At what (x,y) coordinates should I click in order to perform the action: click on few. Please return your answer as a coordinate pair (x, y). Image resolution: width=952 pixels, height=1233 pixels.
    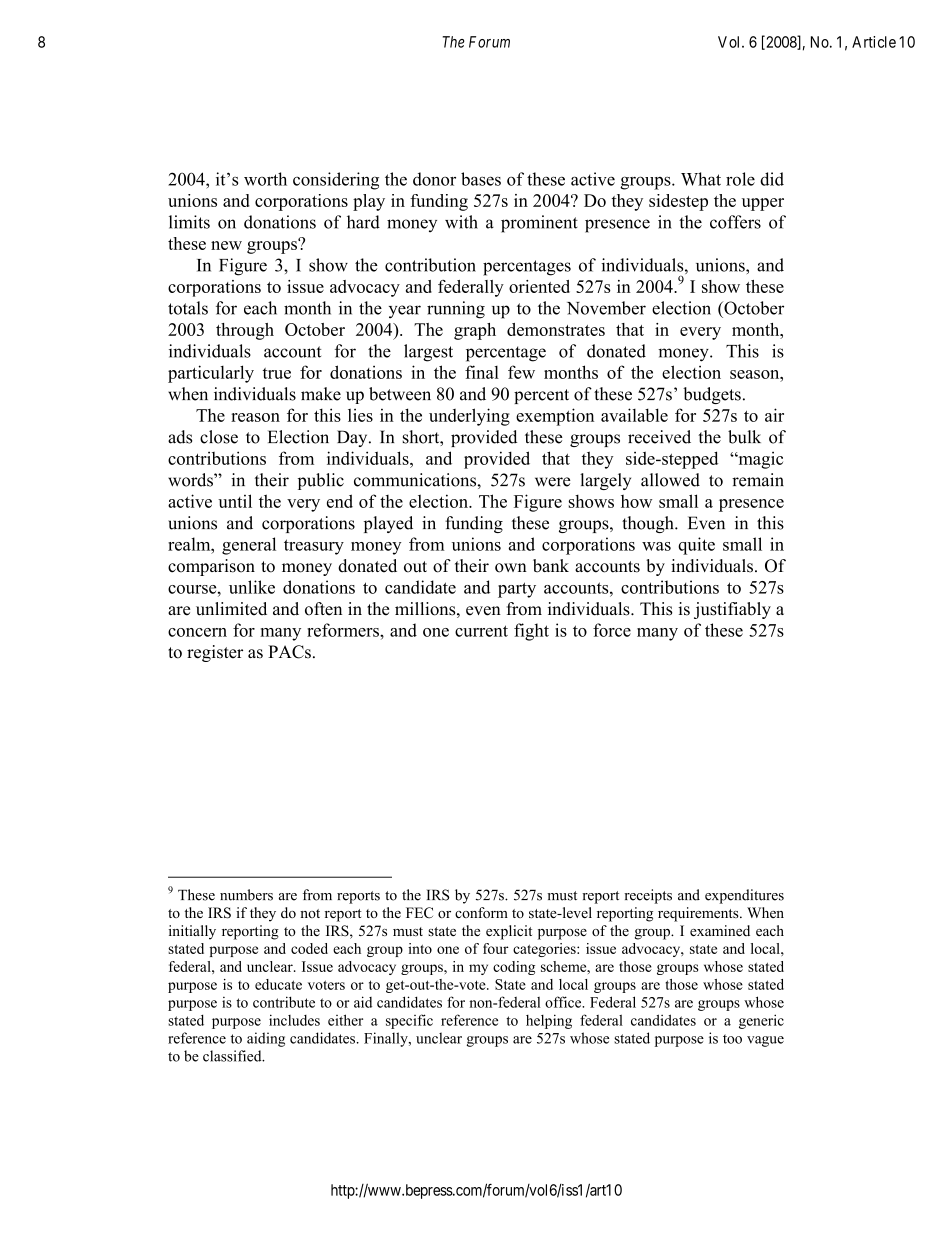
    Looking at the image, I should click on (521, 372).
